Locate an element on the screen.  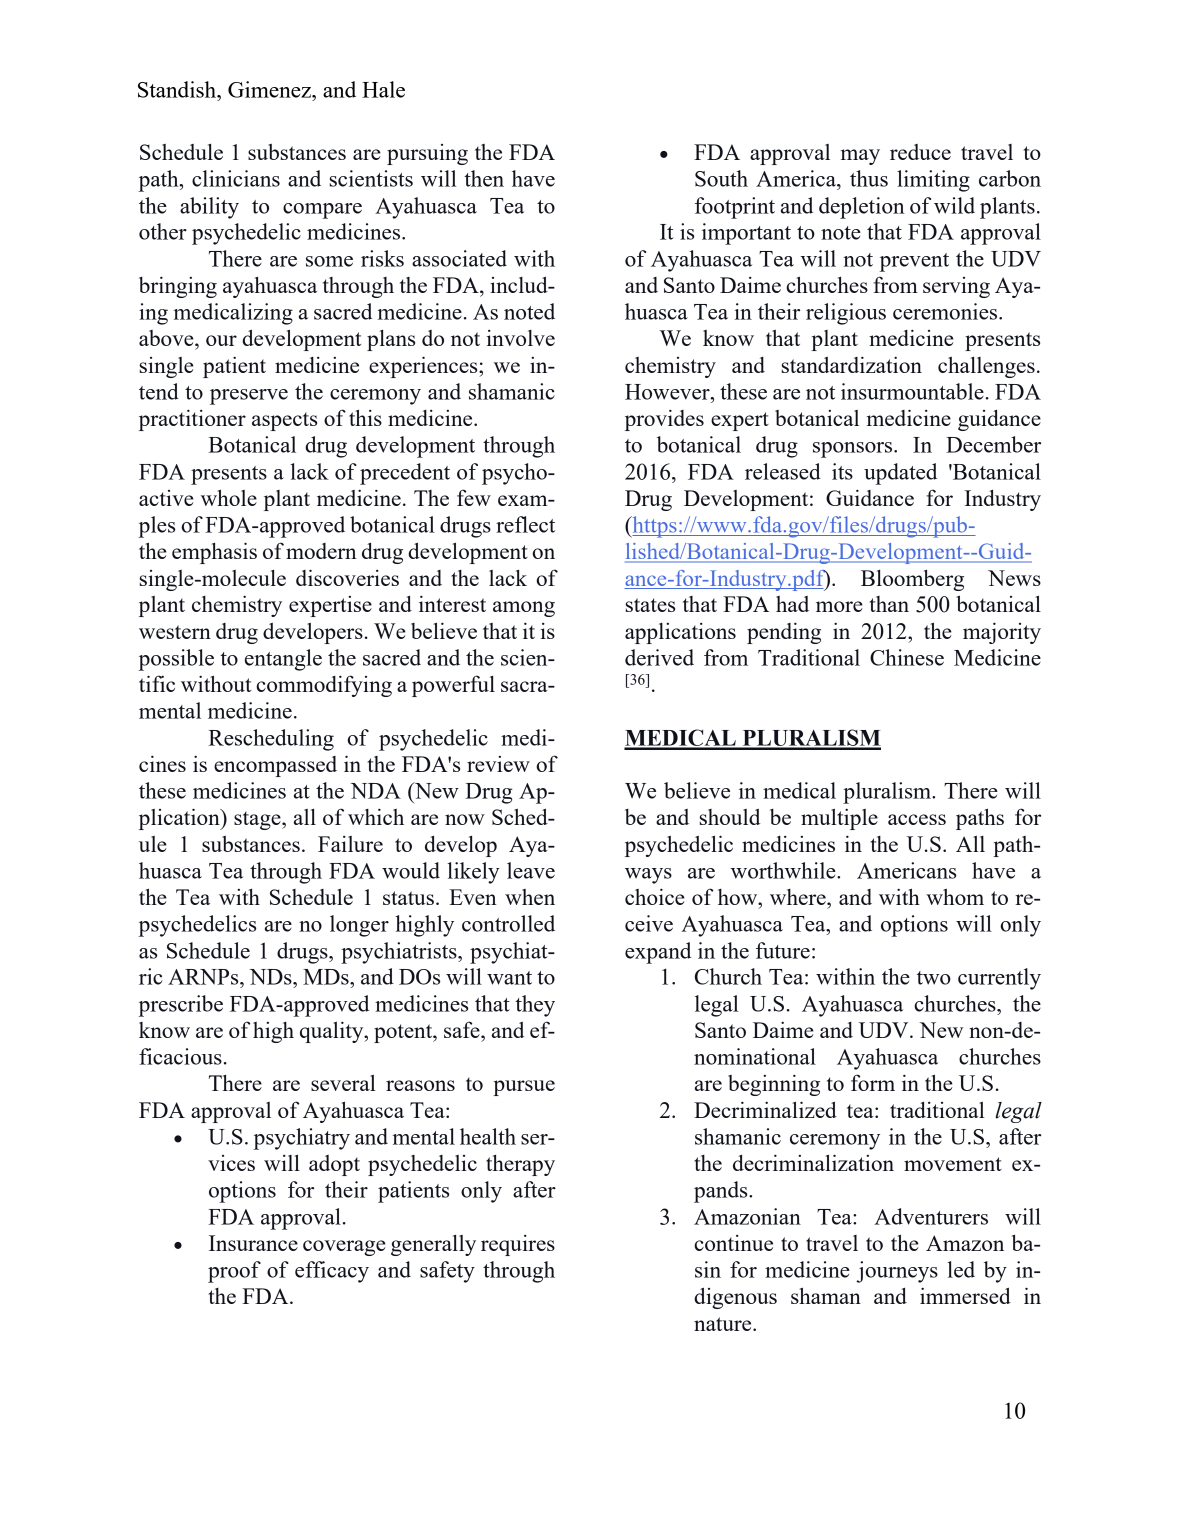
then is located at coordinates (484, 178).
